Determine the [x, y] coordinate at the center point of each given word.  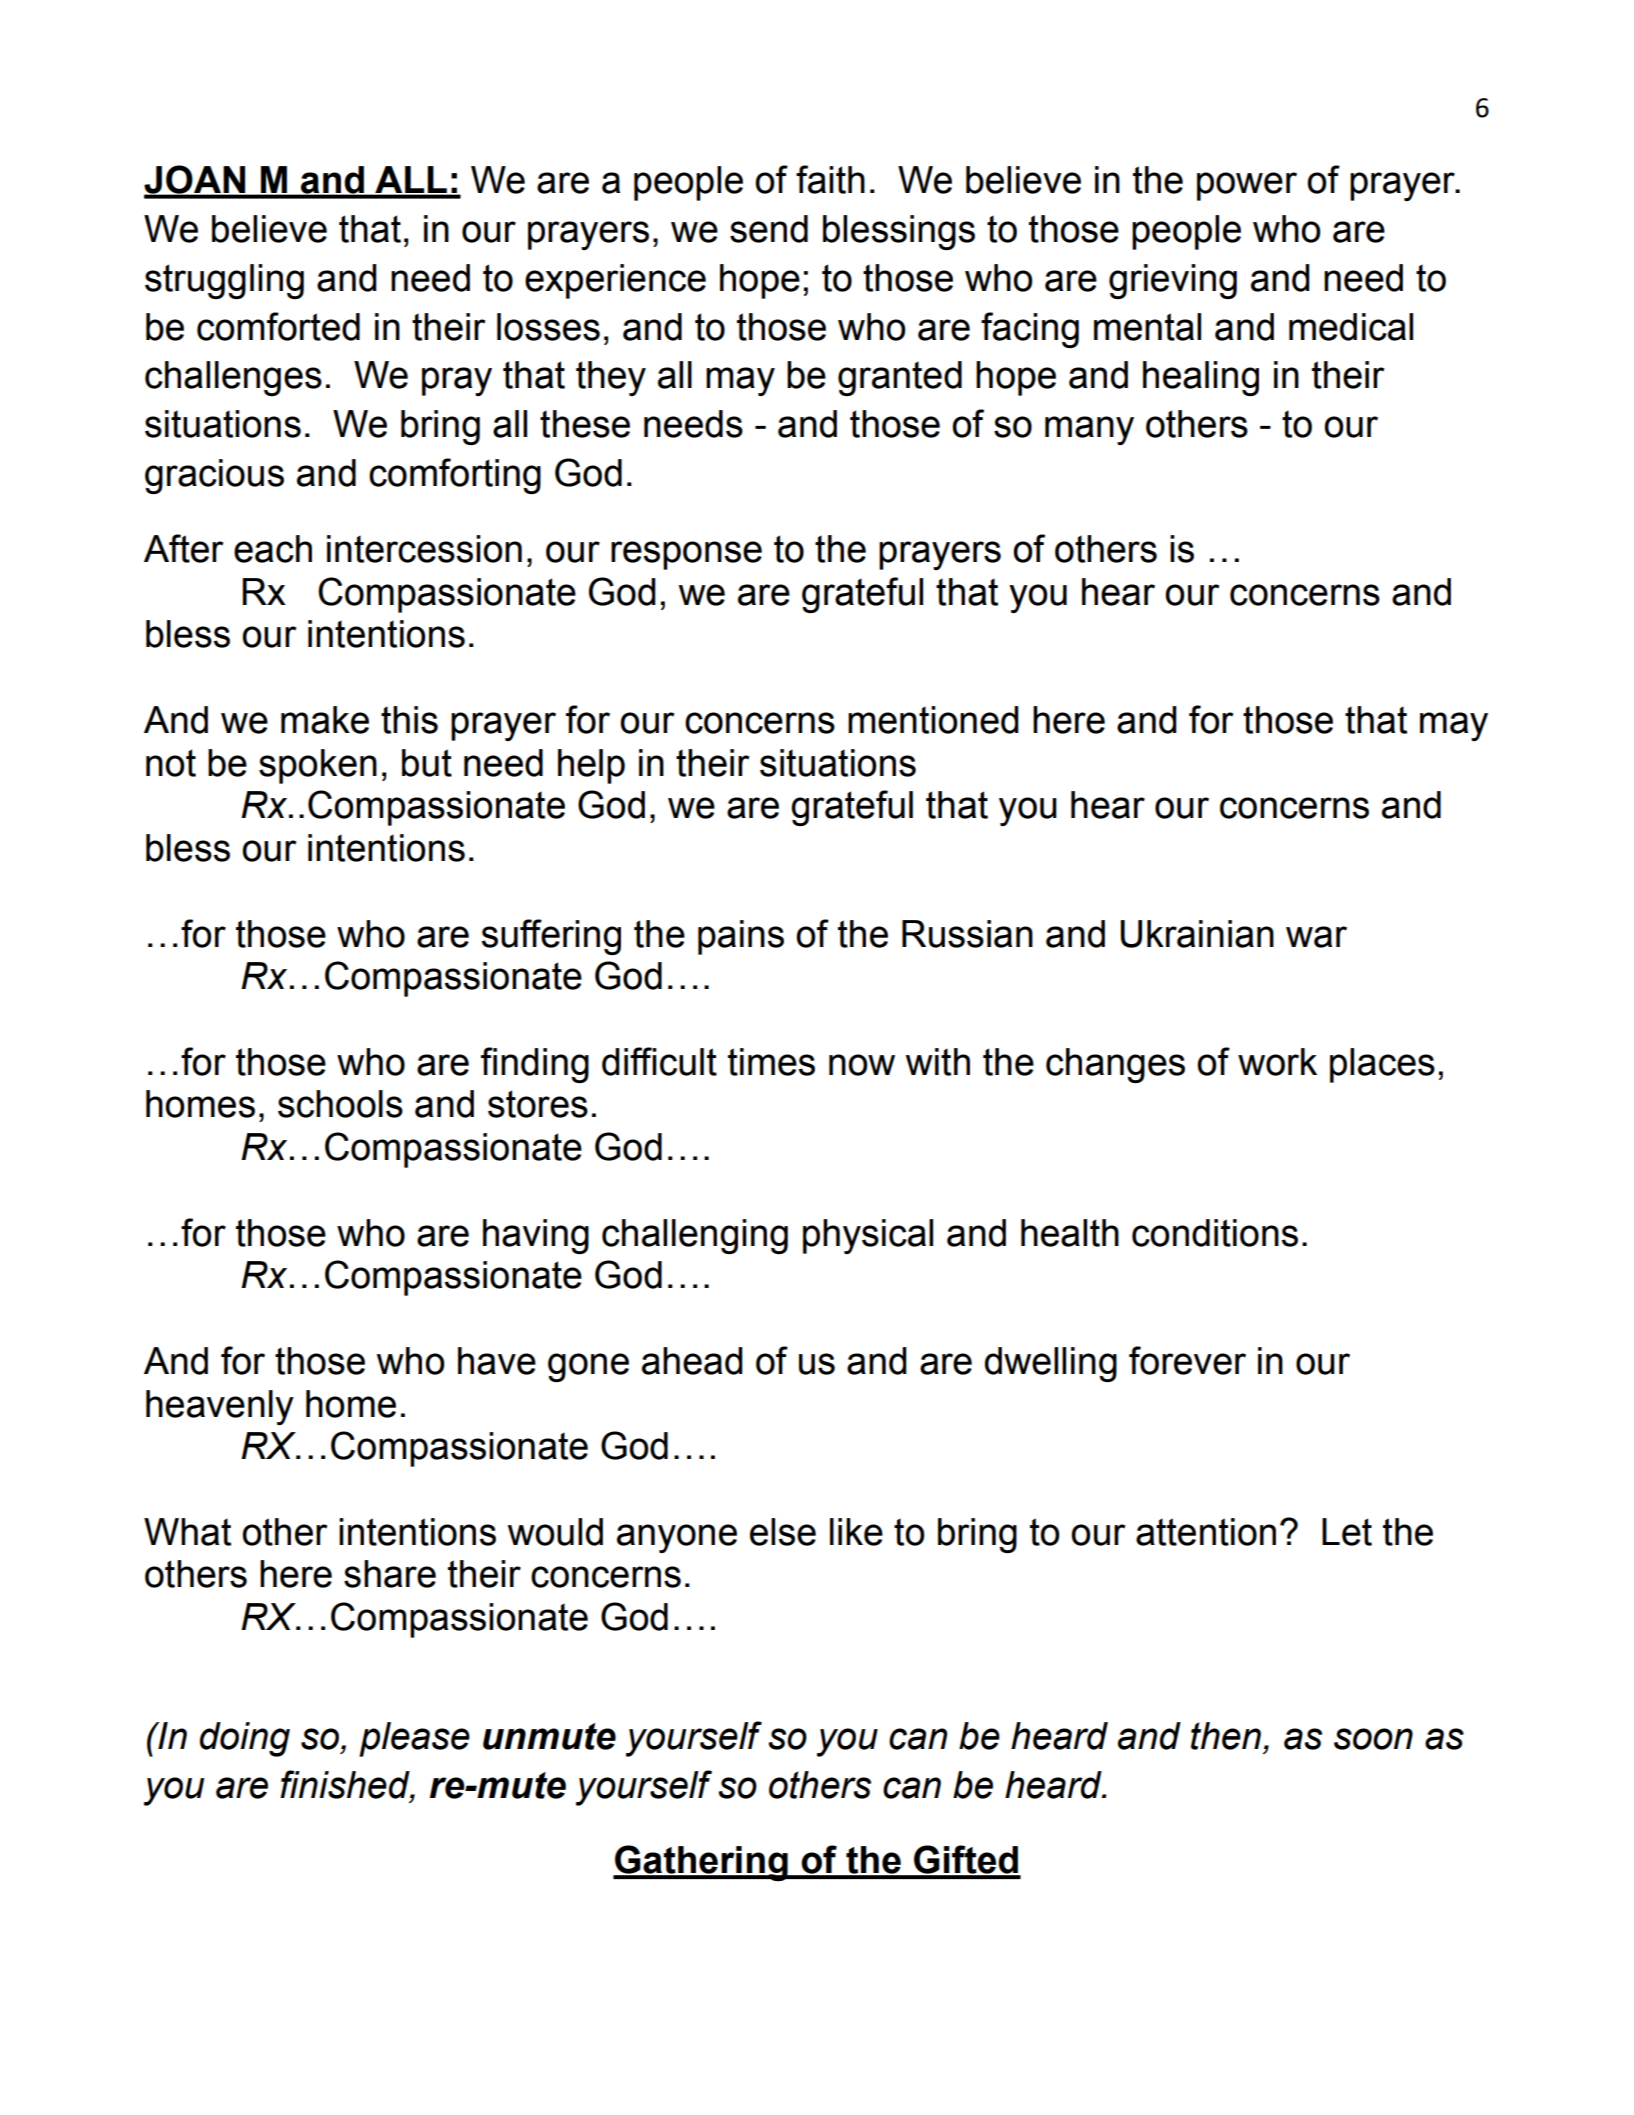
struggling [224, 281]
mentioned [933, 720]
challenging [695, 1236]
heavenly [220, 1407]
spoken [318, 766]
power [1247, 186]
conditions [1215, 1233]
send [769, 229]
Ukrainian [1197, 934]
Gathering [701, 1863]
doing [245, 1739]
